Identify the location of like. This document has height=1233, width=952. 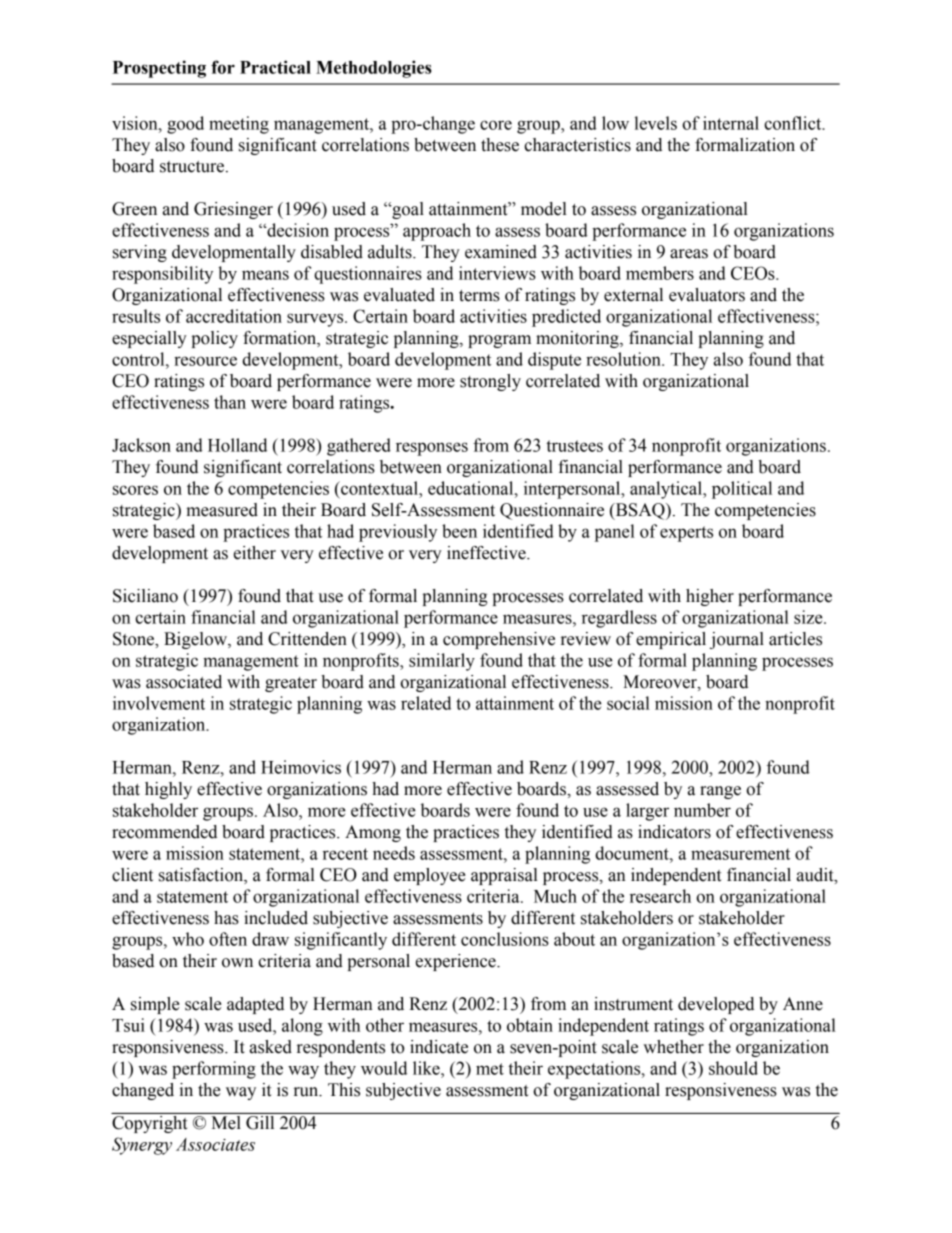
(427, 1068).
